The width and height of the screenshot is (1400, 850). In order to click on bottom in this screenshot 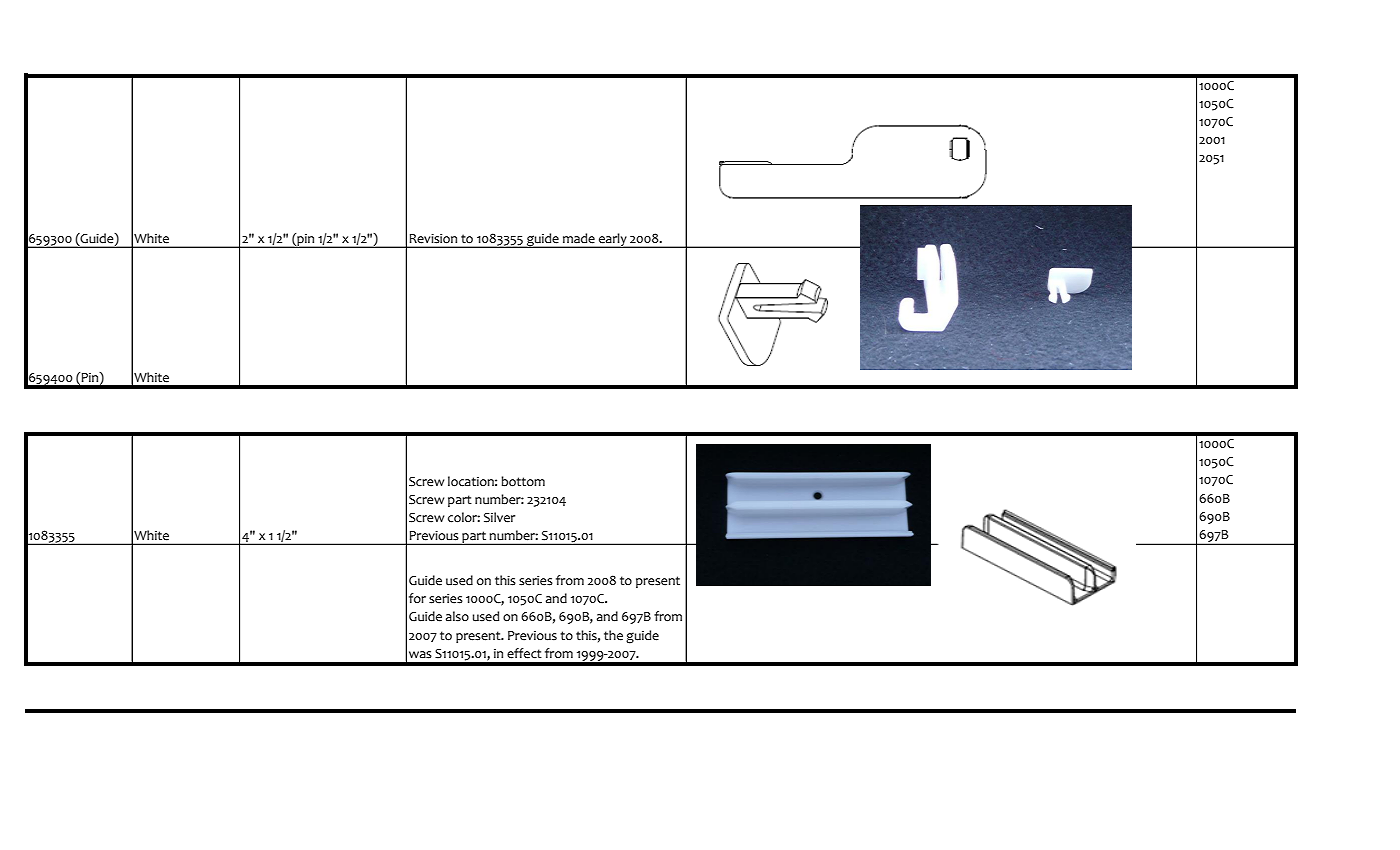, I will do `click(523, 481)`.
